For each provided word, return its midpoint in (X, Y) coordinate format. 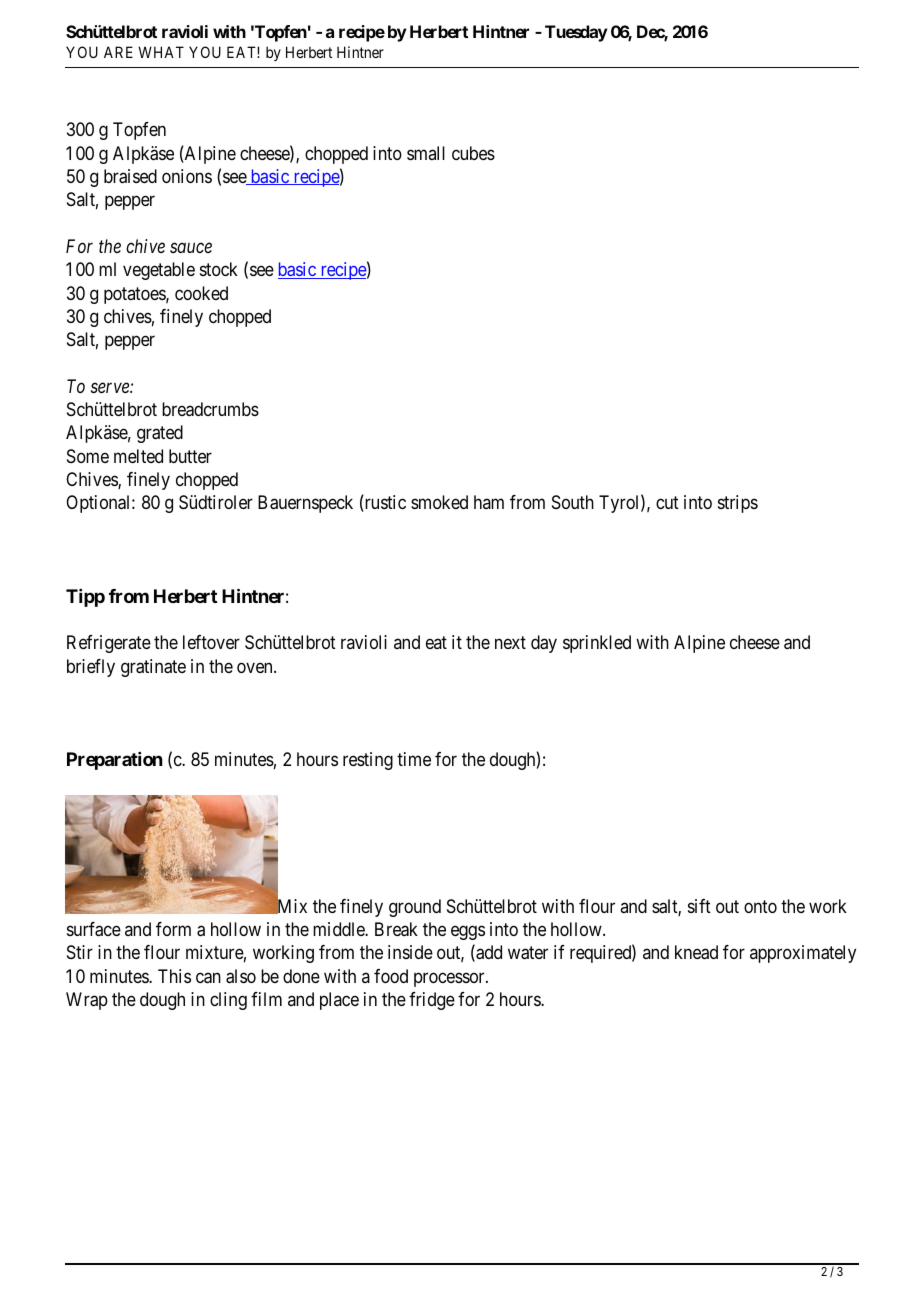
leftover (211, 642)
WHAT (161, 52)
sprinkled (597, 644)
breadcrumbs (210, 409)
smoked (439, 502)
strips (738, 504)
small (426, 153)
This (174, 976)
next (510, 643)
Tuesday (576, 33)
